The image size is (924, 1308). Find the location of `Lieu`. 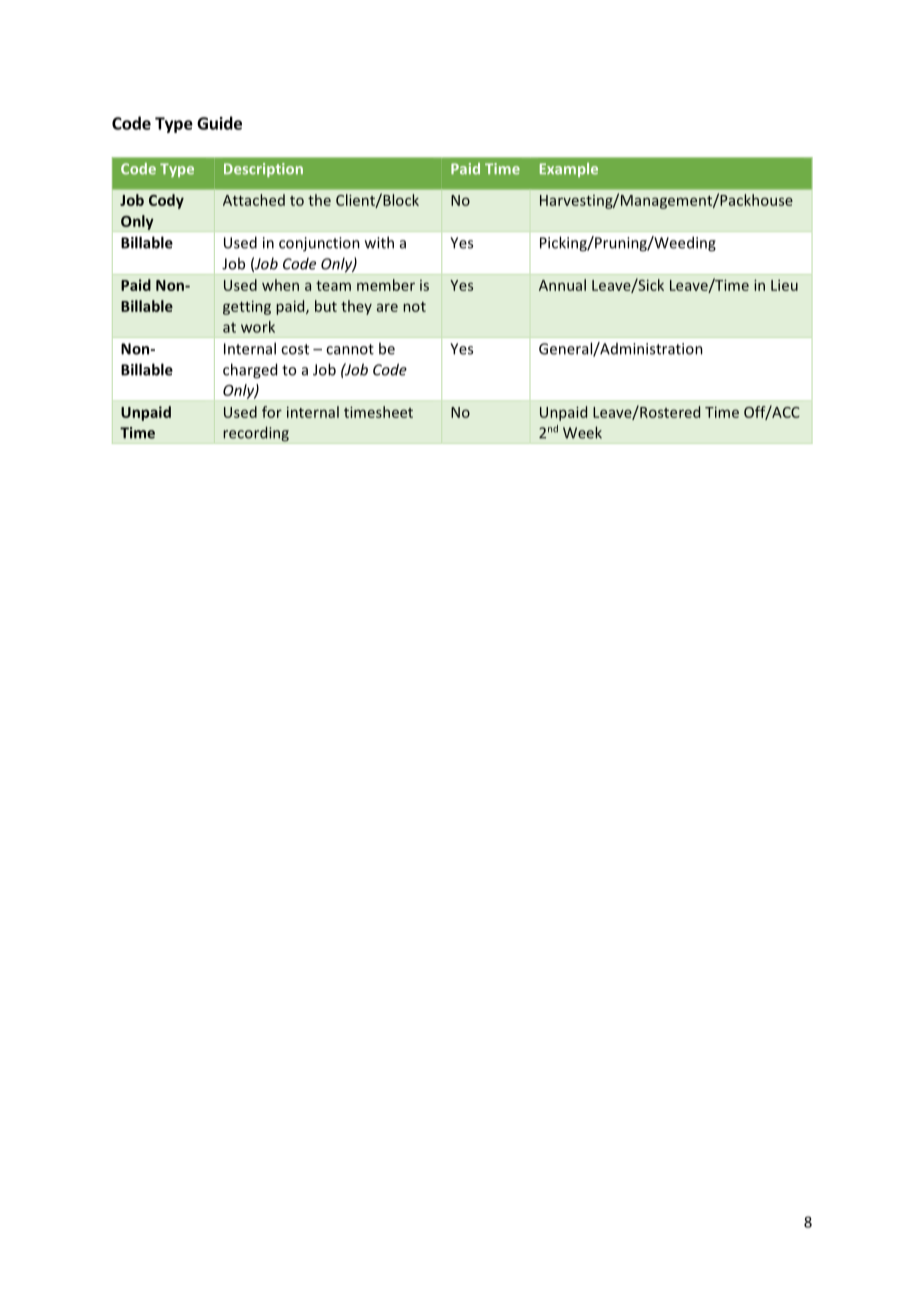

Lieu is located at coordinates (784, 285).
